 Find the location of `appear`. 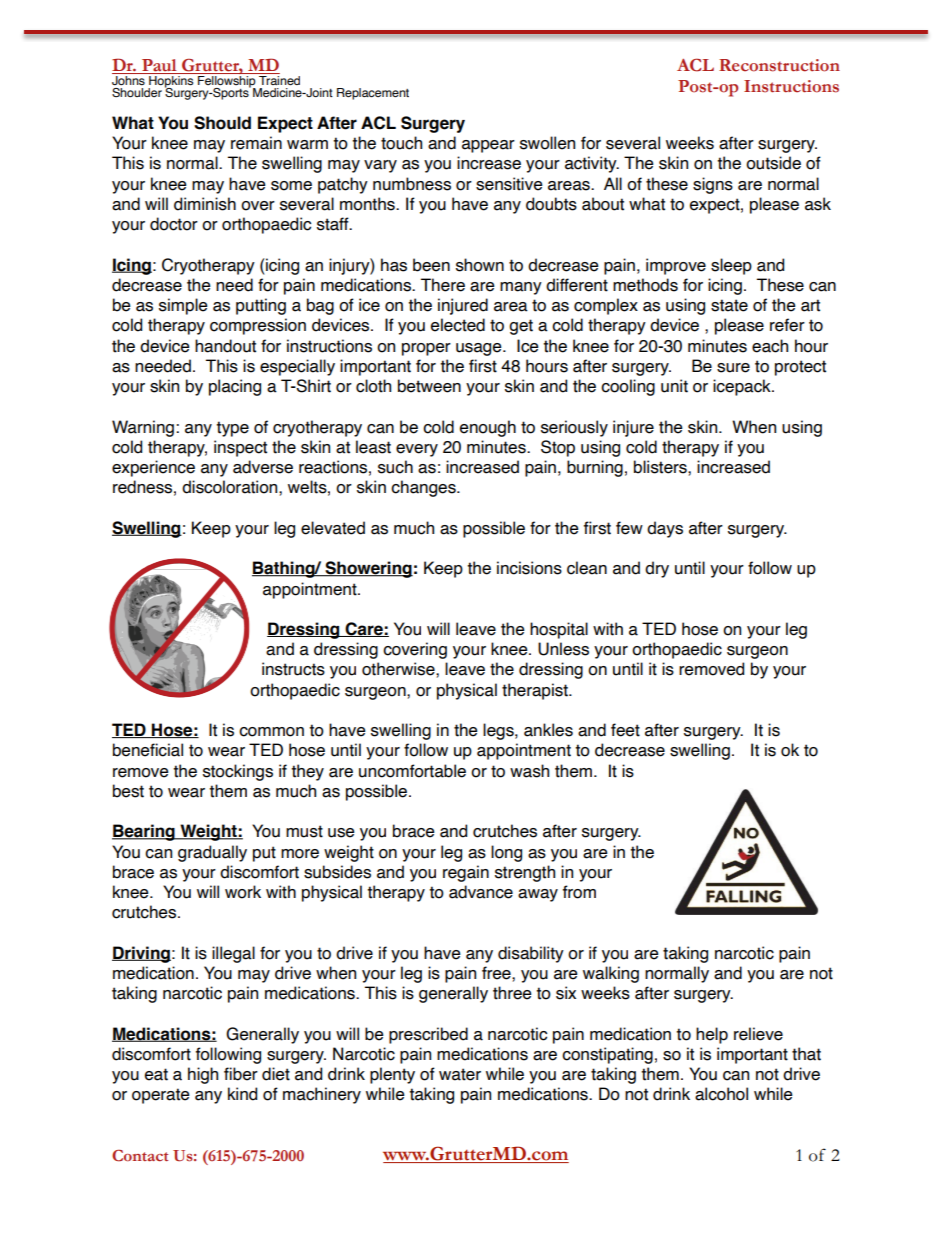

appear is located at coordinates (488, 146).
